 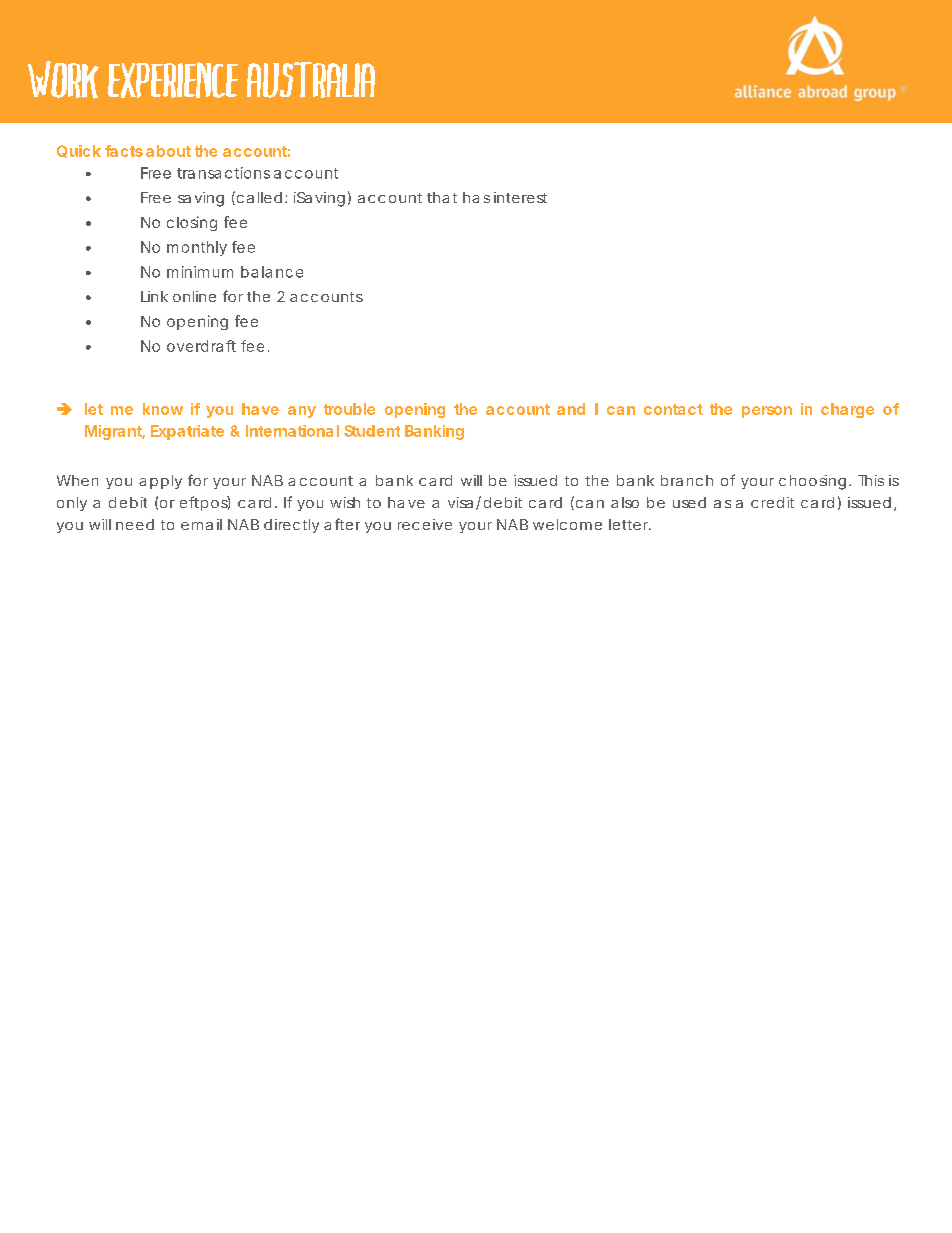 What do you see at coordinates (272, 272) in the screenshot?
I see `balance` at bounding box center [272, 272].
